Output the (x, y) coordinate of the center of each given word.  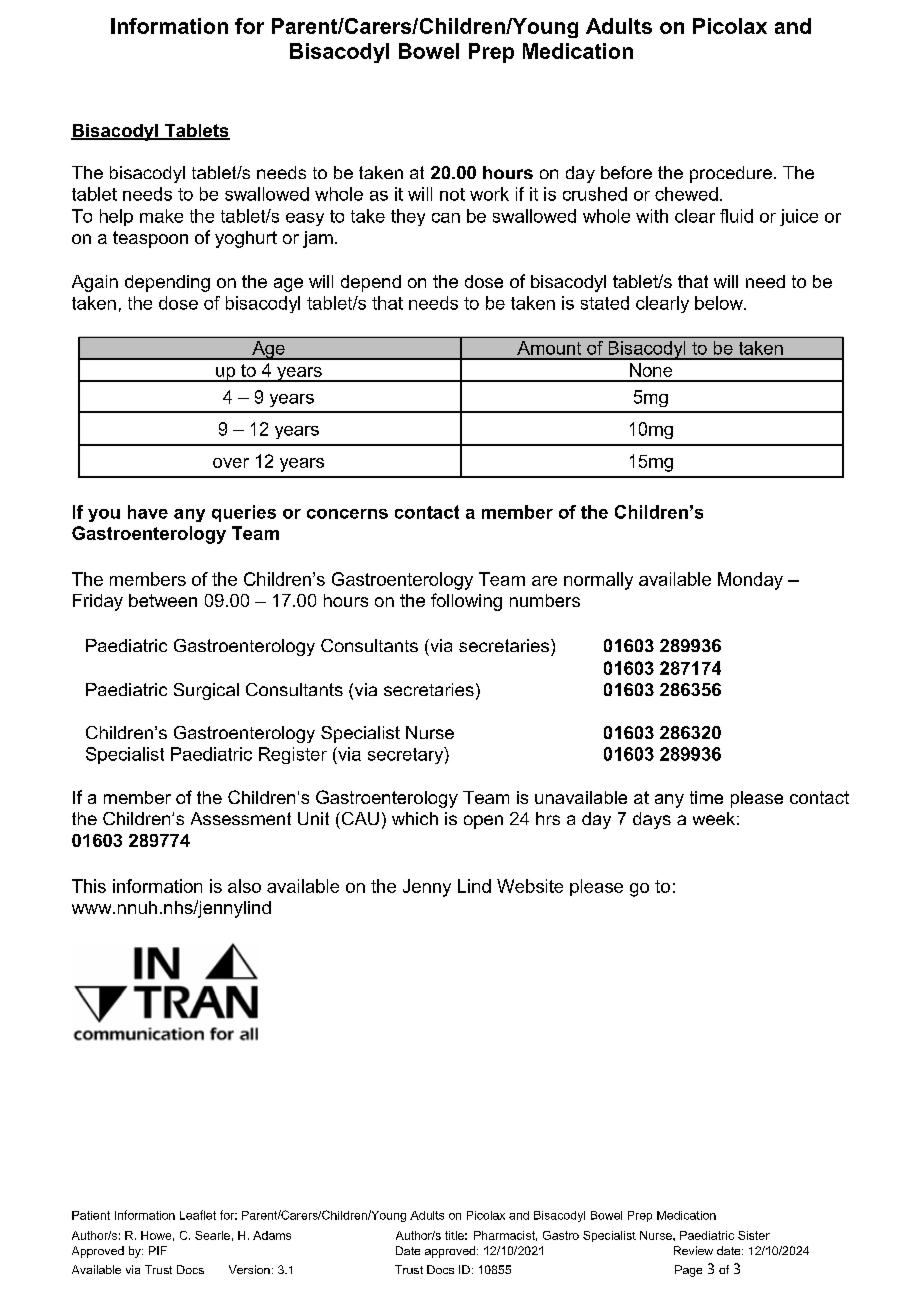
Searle (212, 1235)
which (415, 818)
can (446, 218)
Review (693, 1250)
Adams (272, 1235)
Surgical (206, 691)
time (706, 797)
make (161, 216)
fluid (736, 216)
